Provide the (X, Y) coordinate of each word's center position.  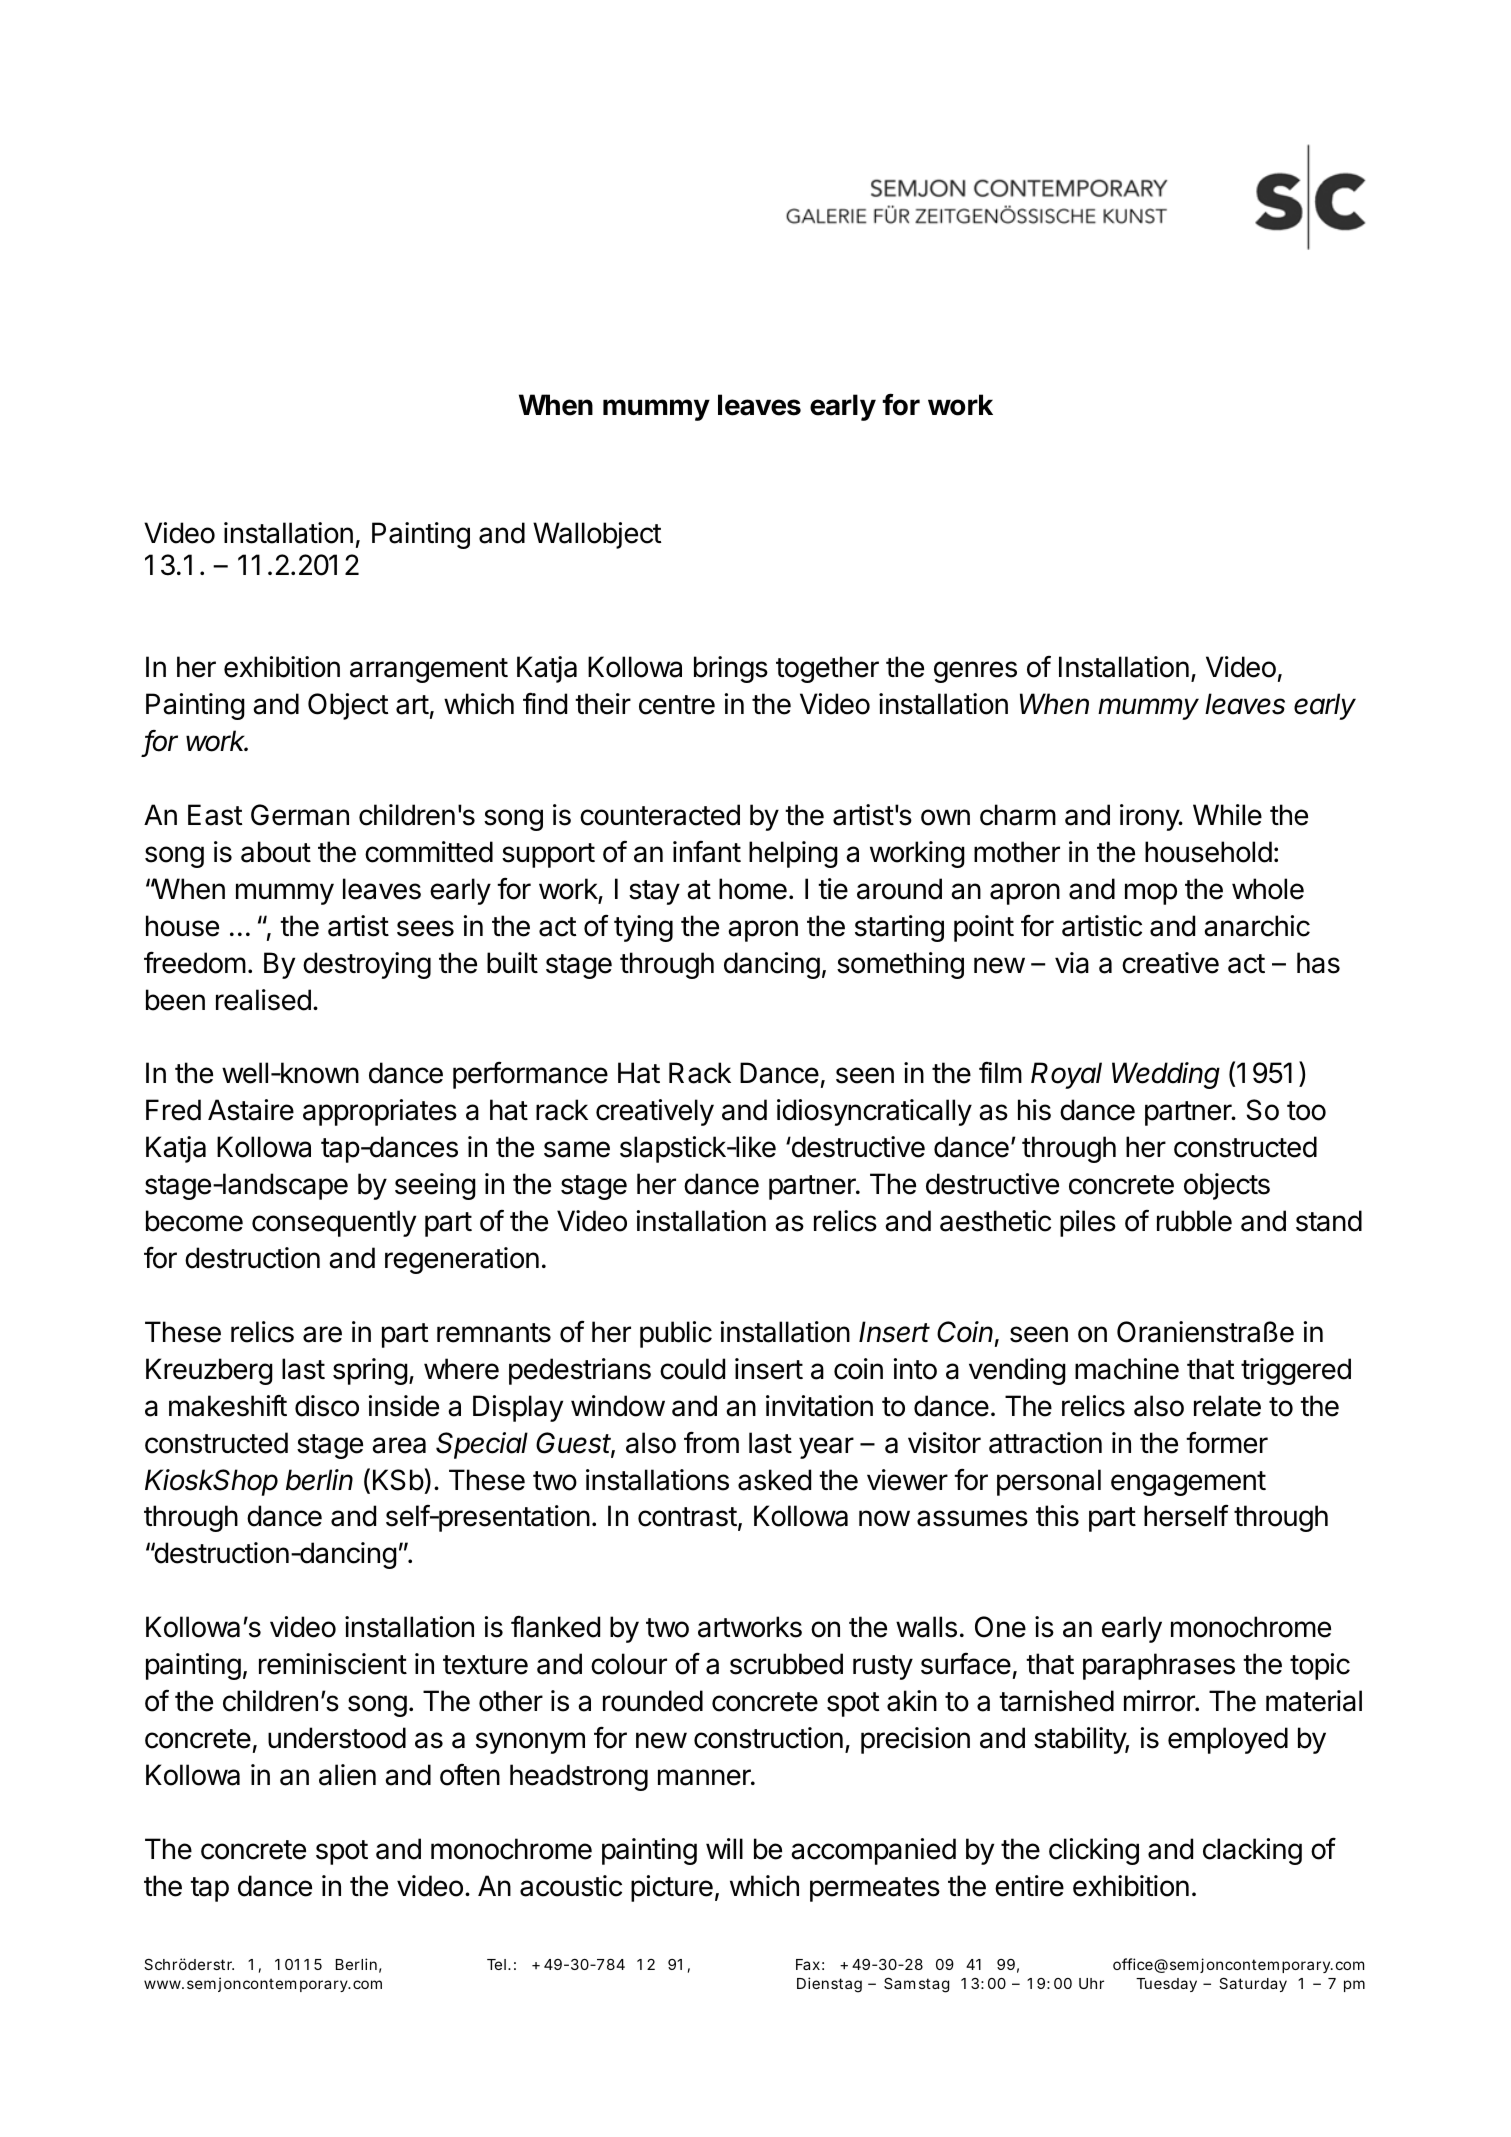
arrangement (429, 670)
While (1227, 815)
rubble (1194, 1221)
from (711, 1442)
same (577, 1149)
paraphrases (1159, 1666)
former (1227, 1443)
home (753, 889)
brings (731, 669)
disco (327, 1406)
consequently (334, 1223)
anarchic (1257, 926)
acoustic (571, 1886)
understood (337, 1738)
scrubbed (786, 1664)
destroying (367, 965)
